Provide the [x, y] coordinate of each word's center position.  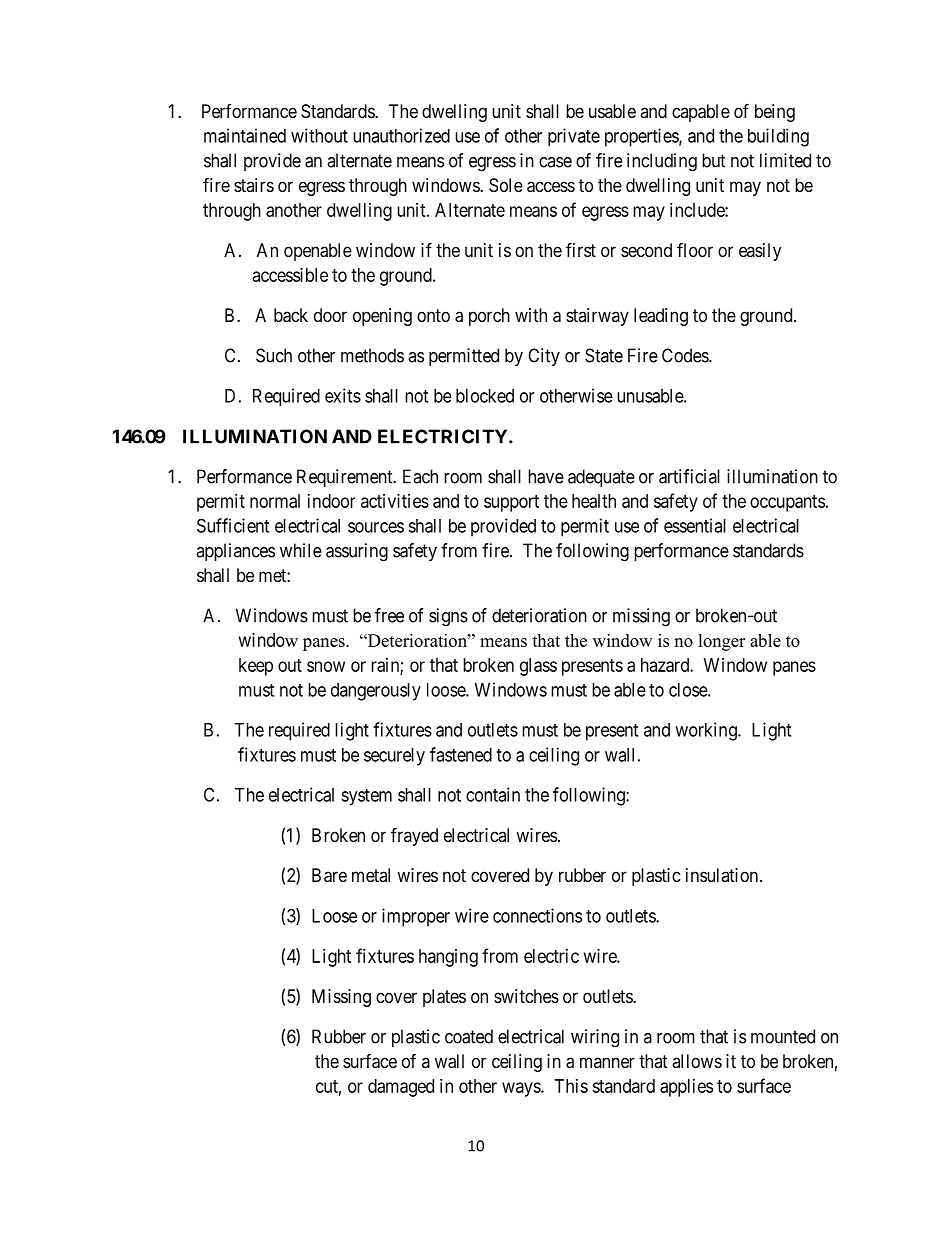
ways [522, 1089]
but [714, 160]
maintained [245, 135]
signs [448, 617]
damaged [401, 1088]
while [301, 550]
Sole [506, 185]
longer [721, 642]
